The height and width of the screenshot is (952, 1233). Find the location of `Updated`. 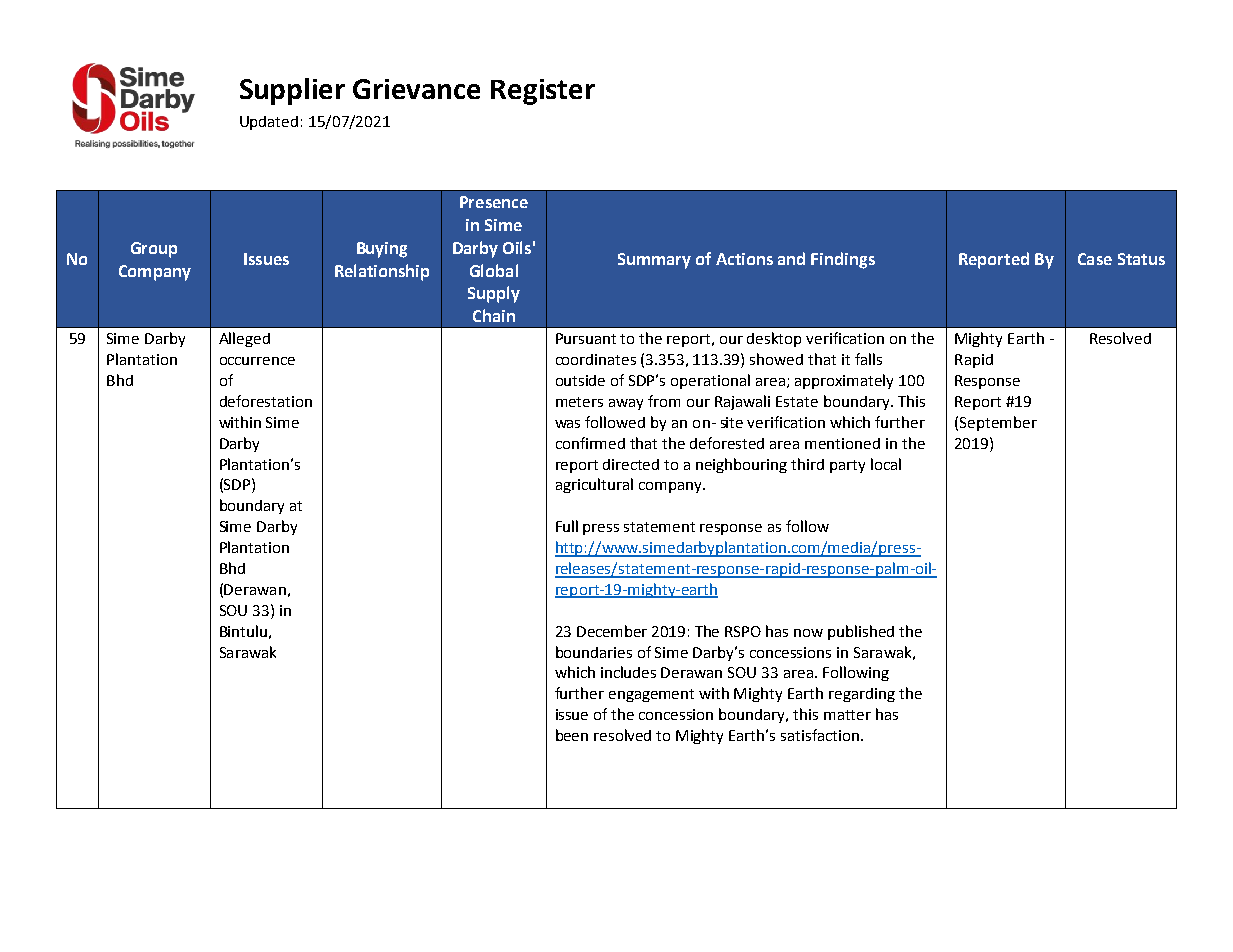

Updated is located at coordinates (269, 123).
